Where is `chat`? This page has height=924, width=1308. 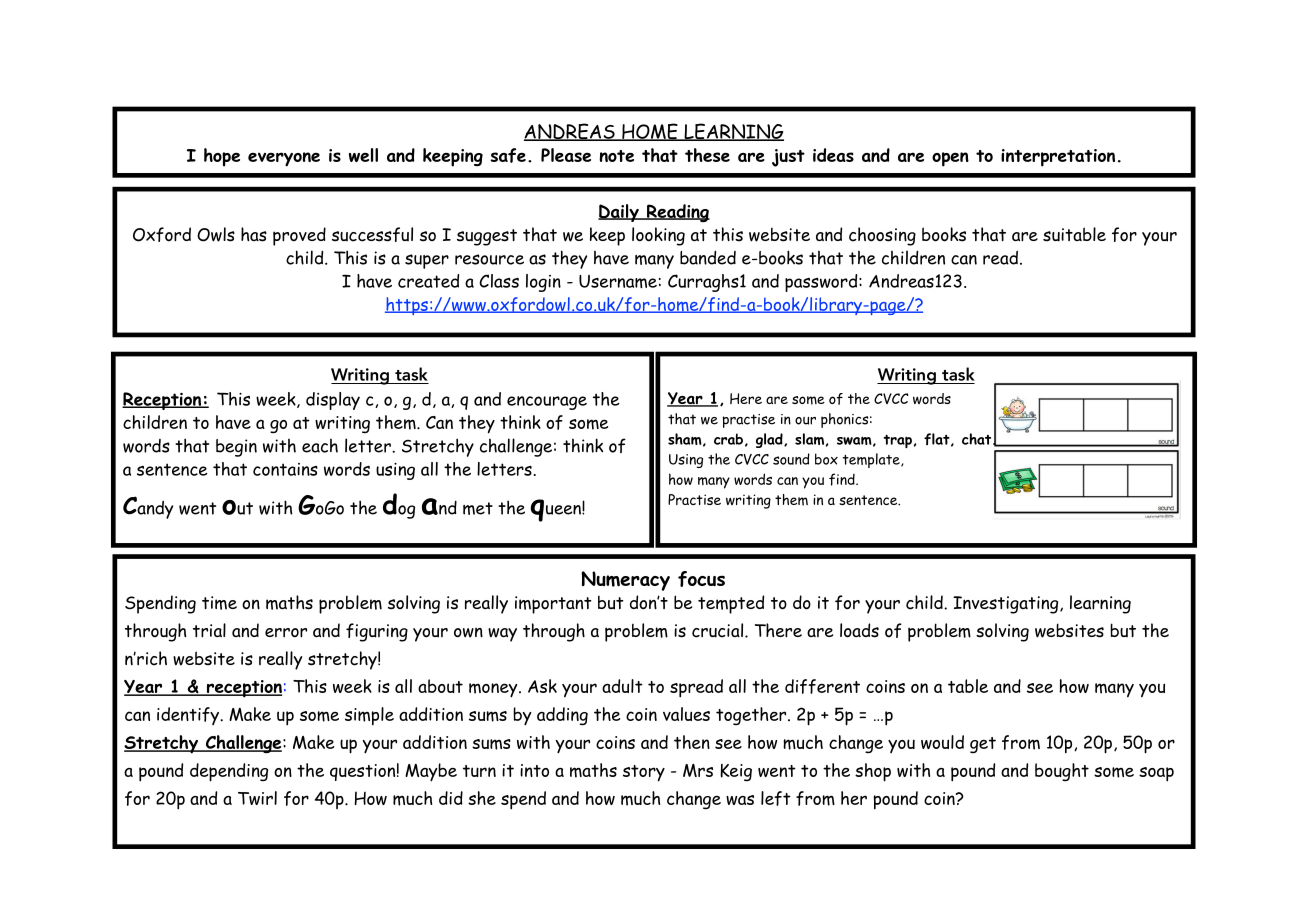 chat is located at coordinates (978, 439).
